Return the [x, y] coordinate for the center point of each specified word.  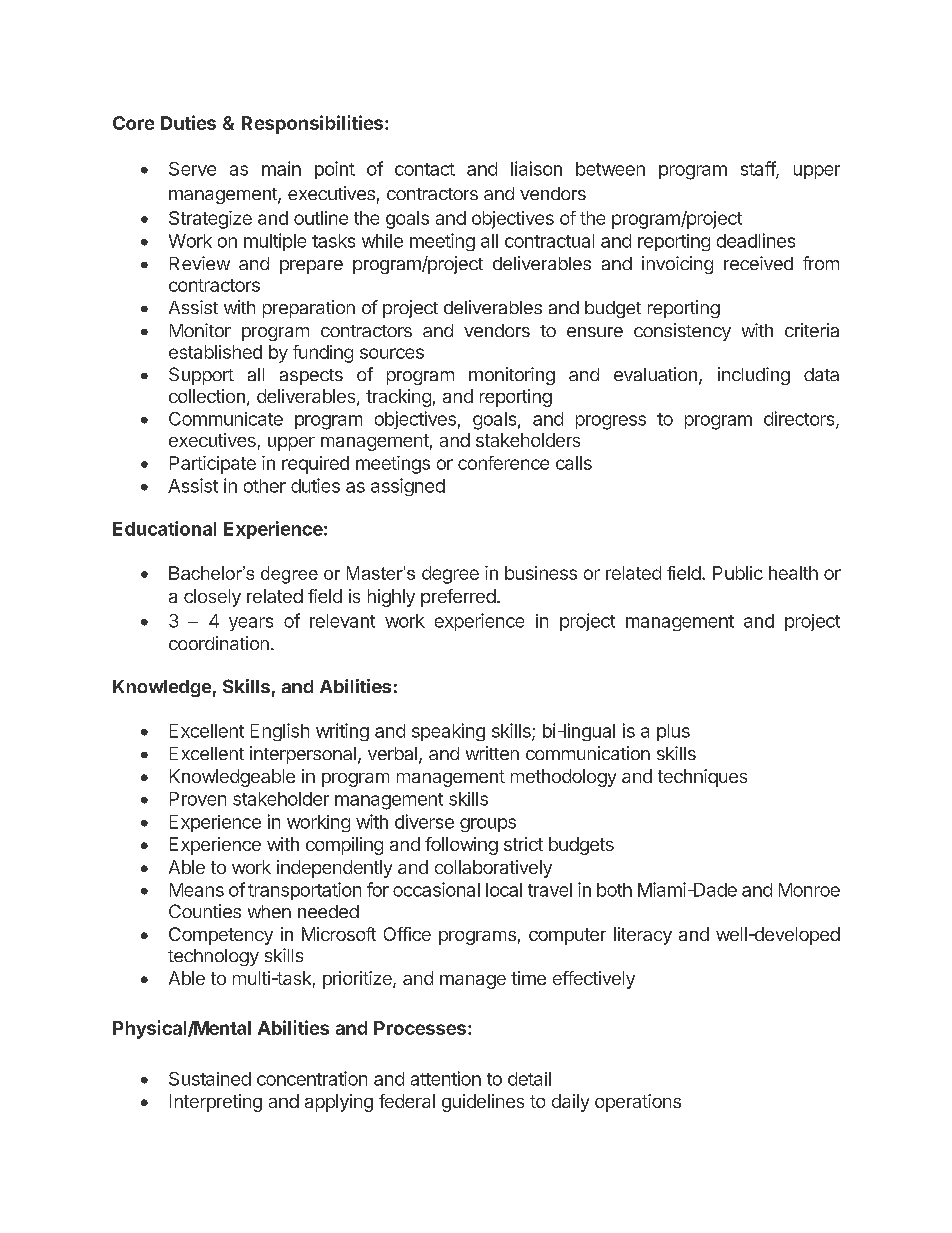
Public [738, 573]
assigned [408, 487]
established [215, 352]
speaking [448, 732]
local [504, 890]
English [280, 732]
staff [759, 169]
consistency [682, 332]
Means [197, 890]
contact [425, 169]
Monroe [809, 890]
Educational [164, 528]
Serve [192, 169]
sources [392, 353]
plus [673, 732]
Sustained [210, 1079]
